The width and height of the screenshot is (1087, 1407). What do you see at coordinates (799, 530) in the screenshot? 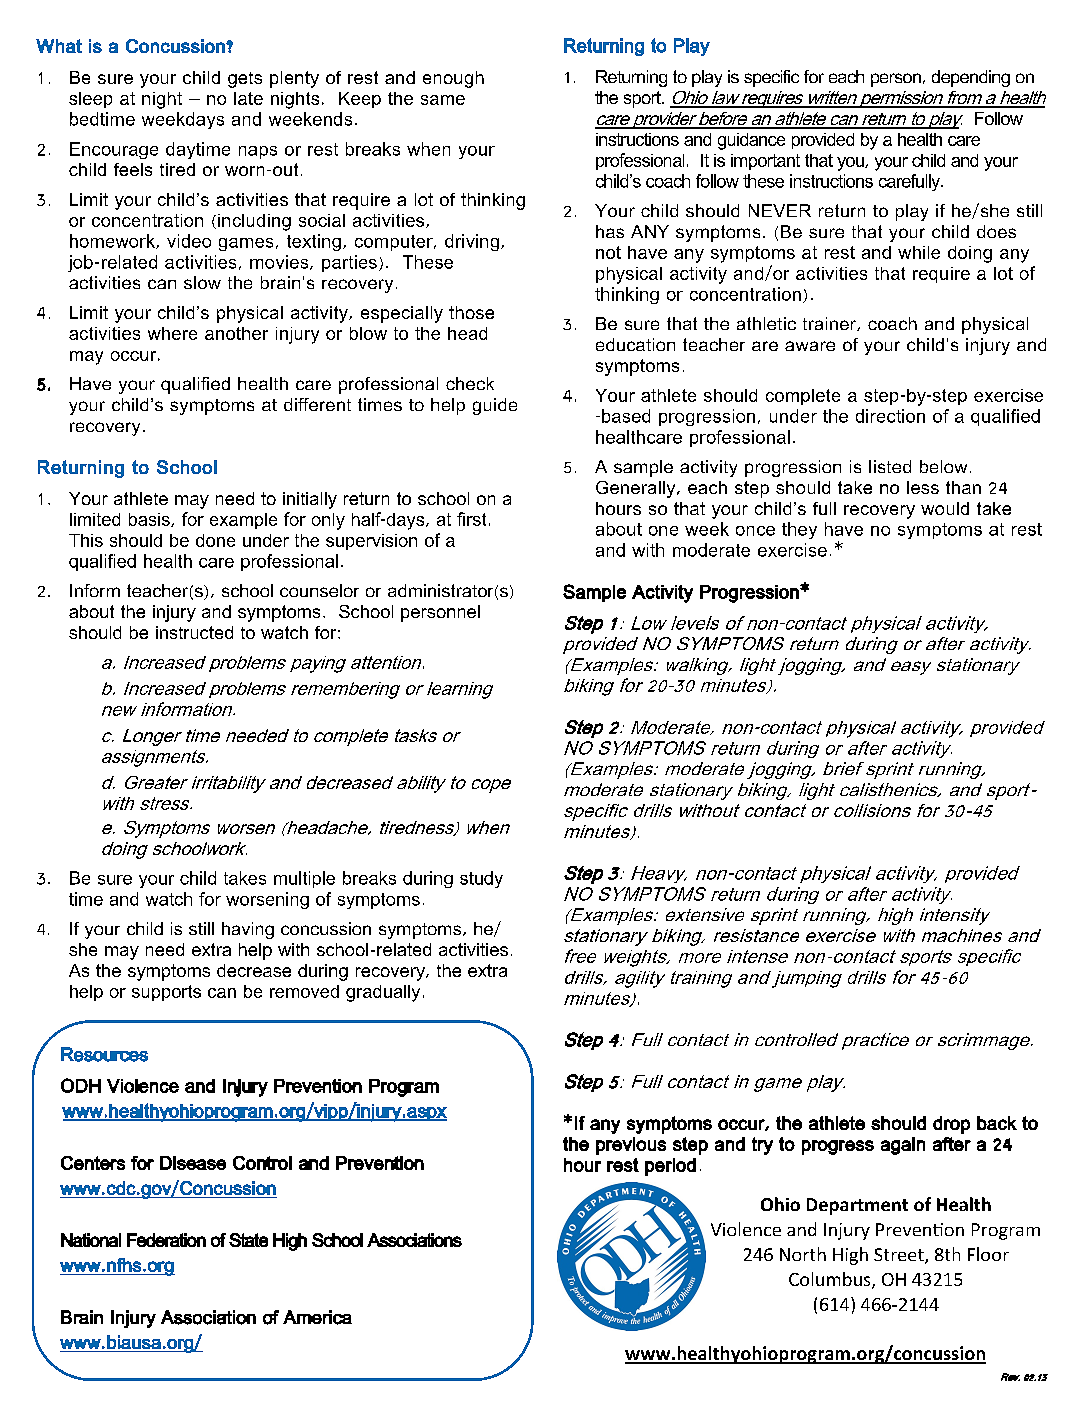
I see `they` at bounding box center [799, 530].
